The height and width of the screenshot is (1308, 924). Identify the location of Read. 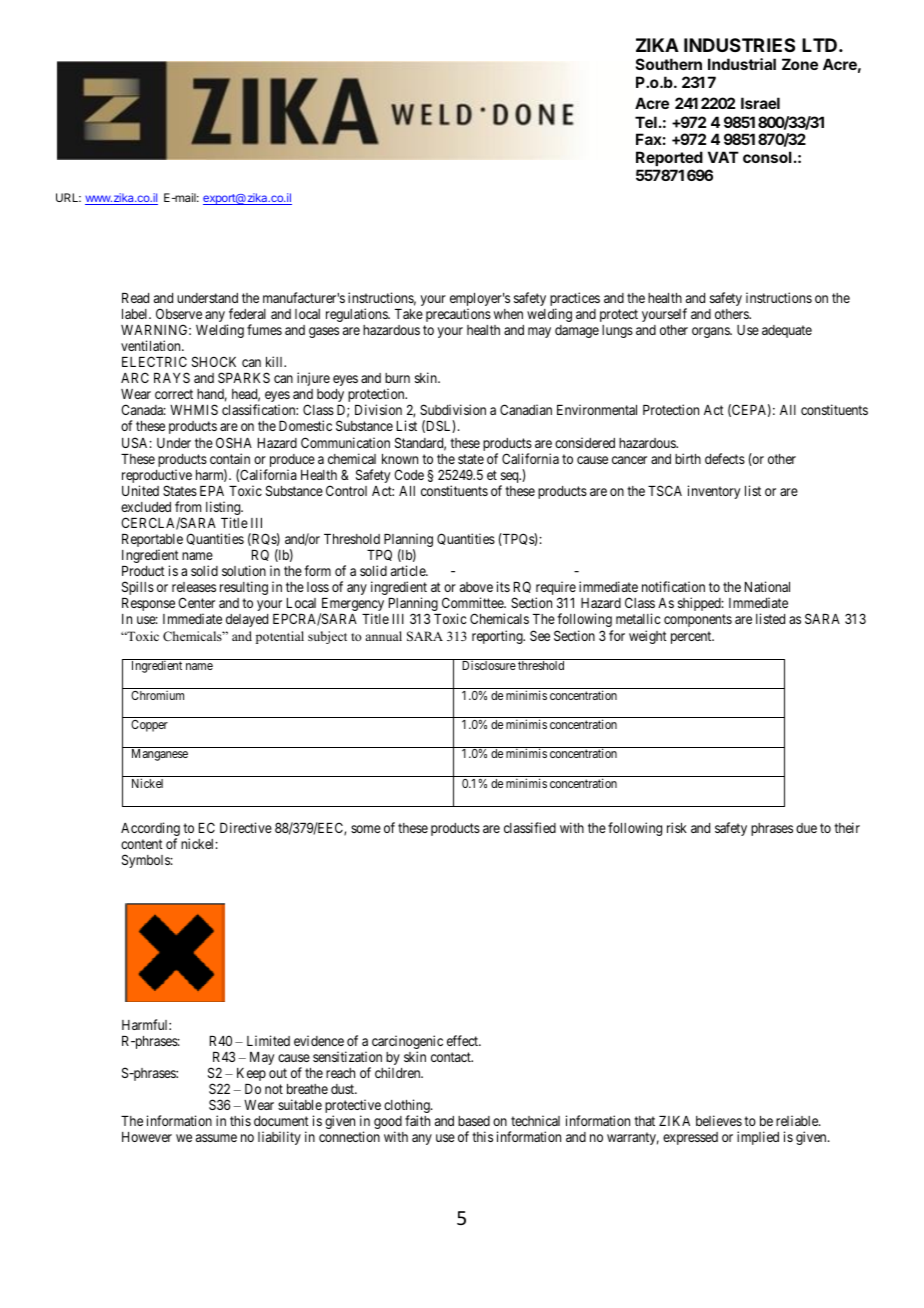
(135, 298).
